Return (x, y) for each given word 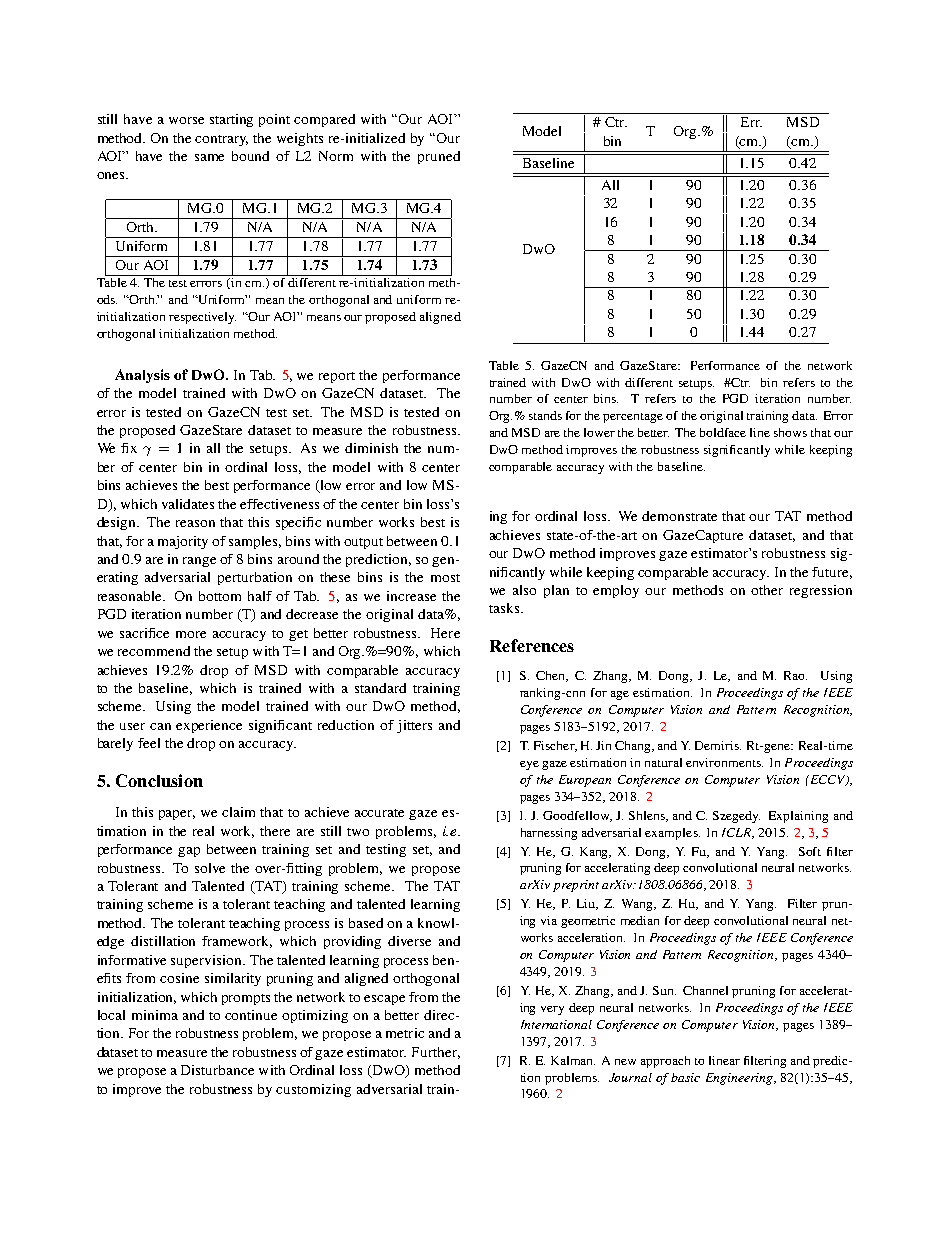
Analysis (142, 376)
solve (210, 868)
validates (188, 504)
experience (209, 726)
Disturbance (217, 1070)
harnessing (549, 834)
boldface (723, 432)
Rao (795, 675)
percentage (633, 418)
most (445, 578)
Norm (336, 156)
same (209, 157)
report (337, 377)
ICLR (737, 833)
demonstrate (679, 516)
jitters (414, 726)
